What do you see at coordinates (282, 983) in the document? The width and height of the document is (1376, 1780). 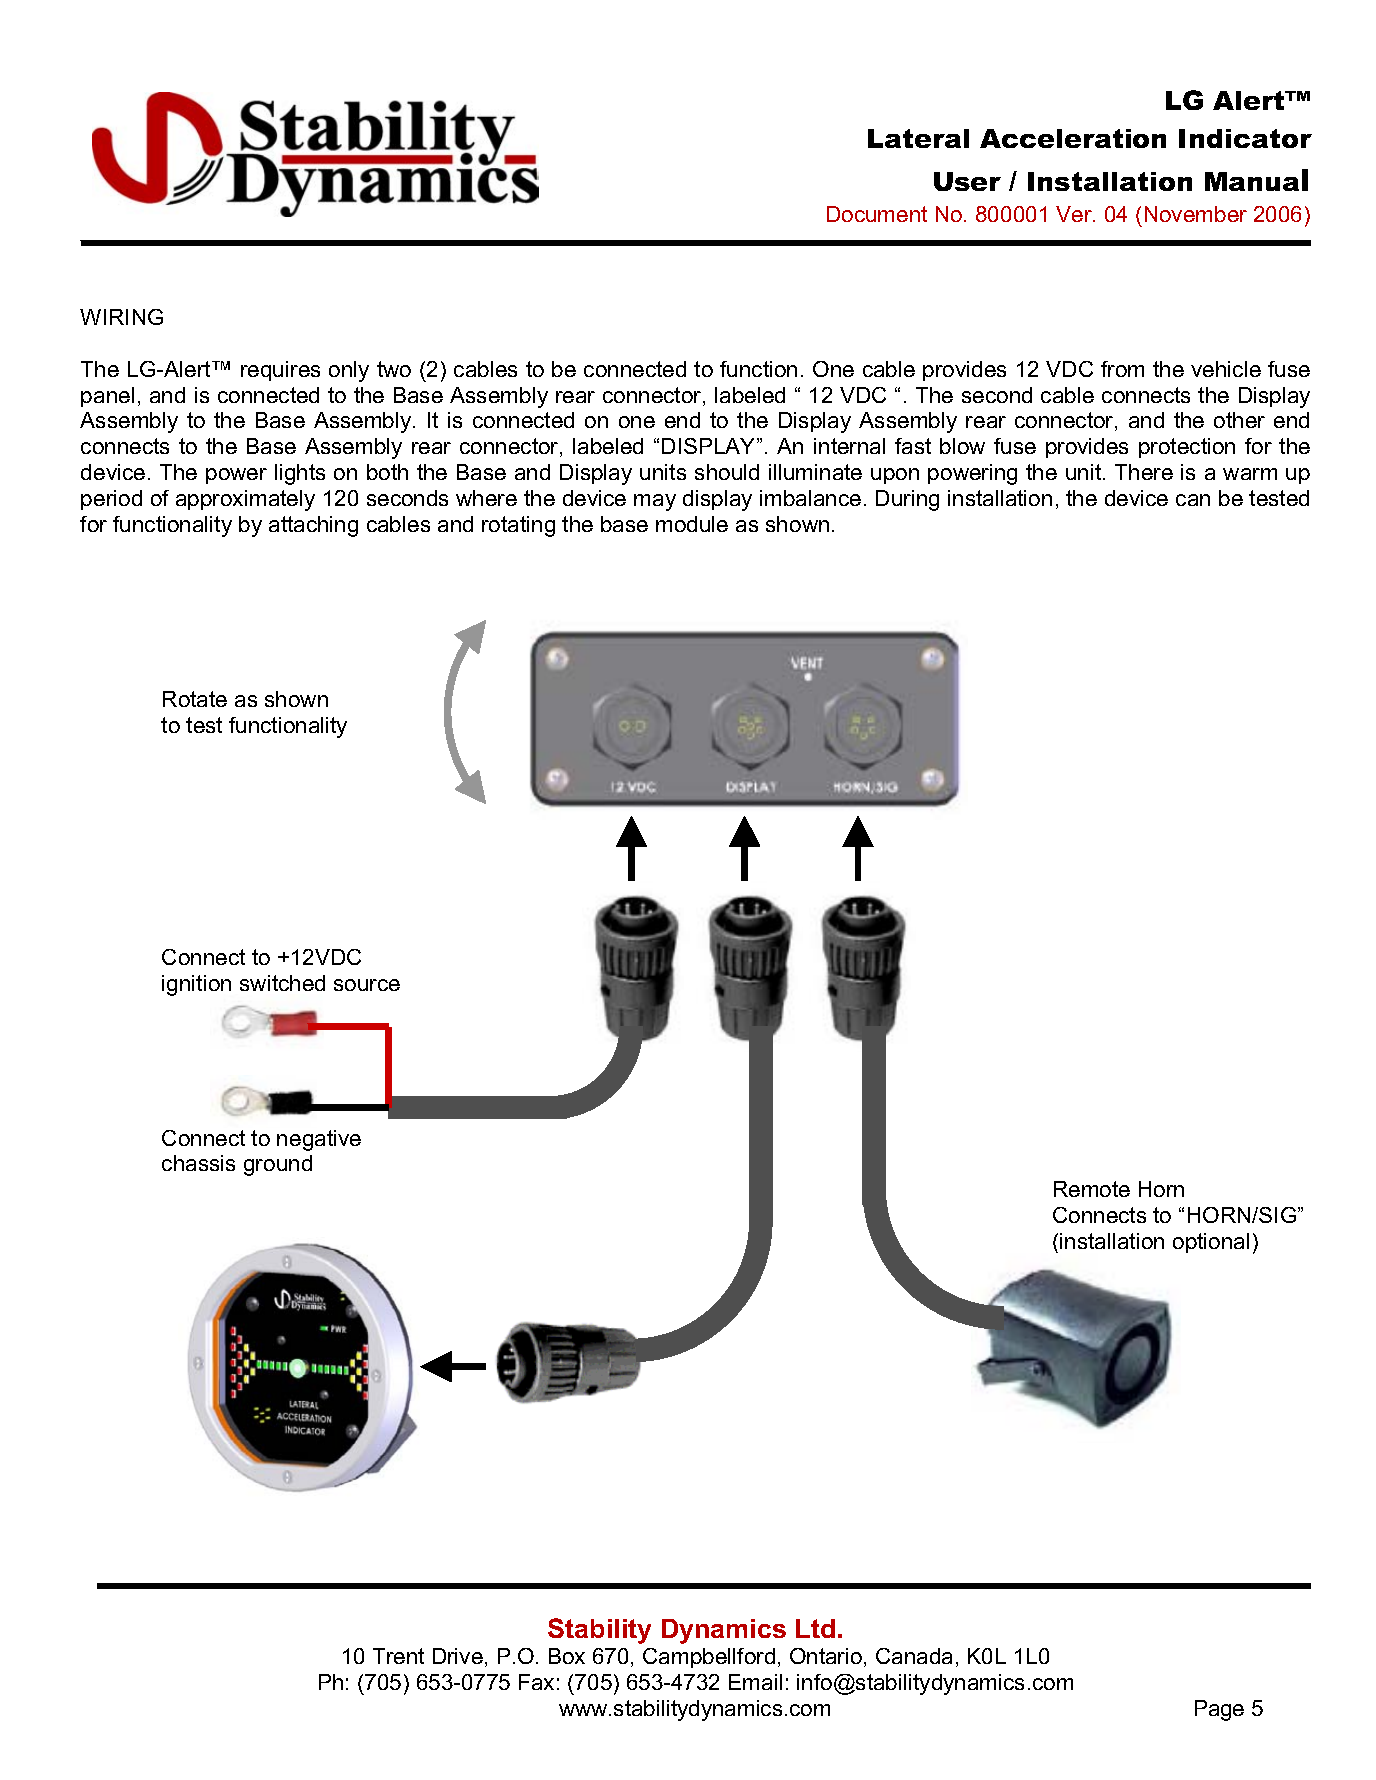 I see `switched` at bounding box center [282, 983].
